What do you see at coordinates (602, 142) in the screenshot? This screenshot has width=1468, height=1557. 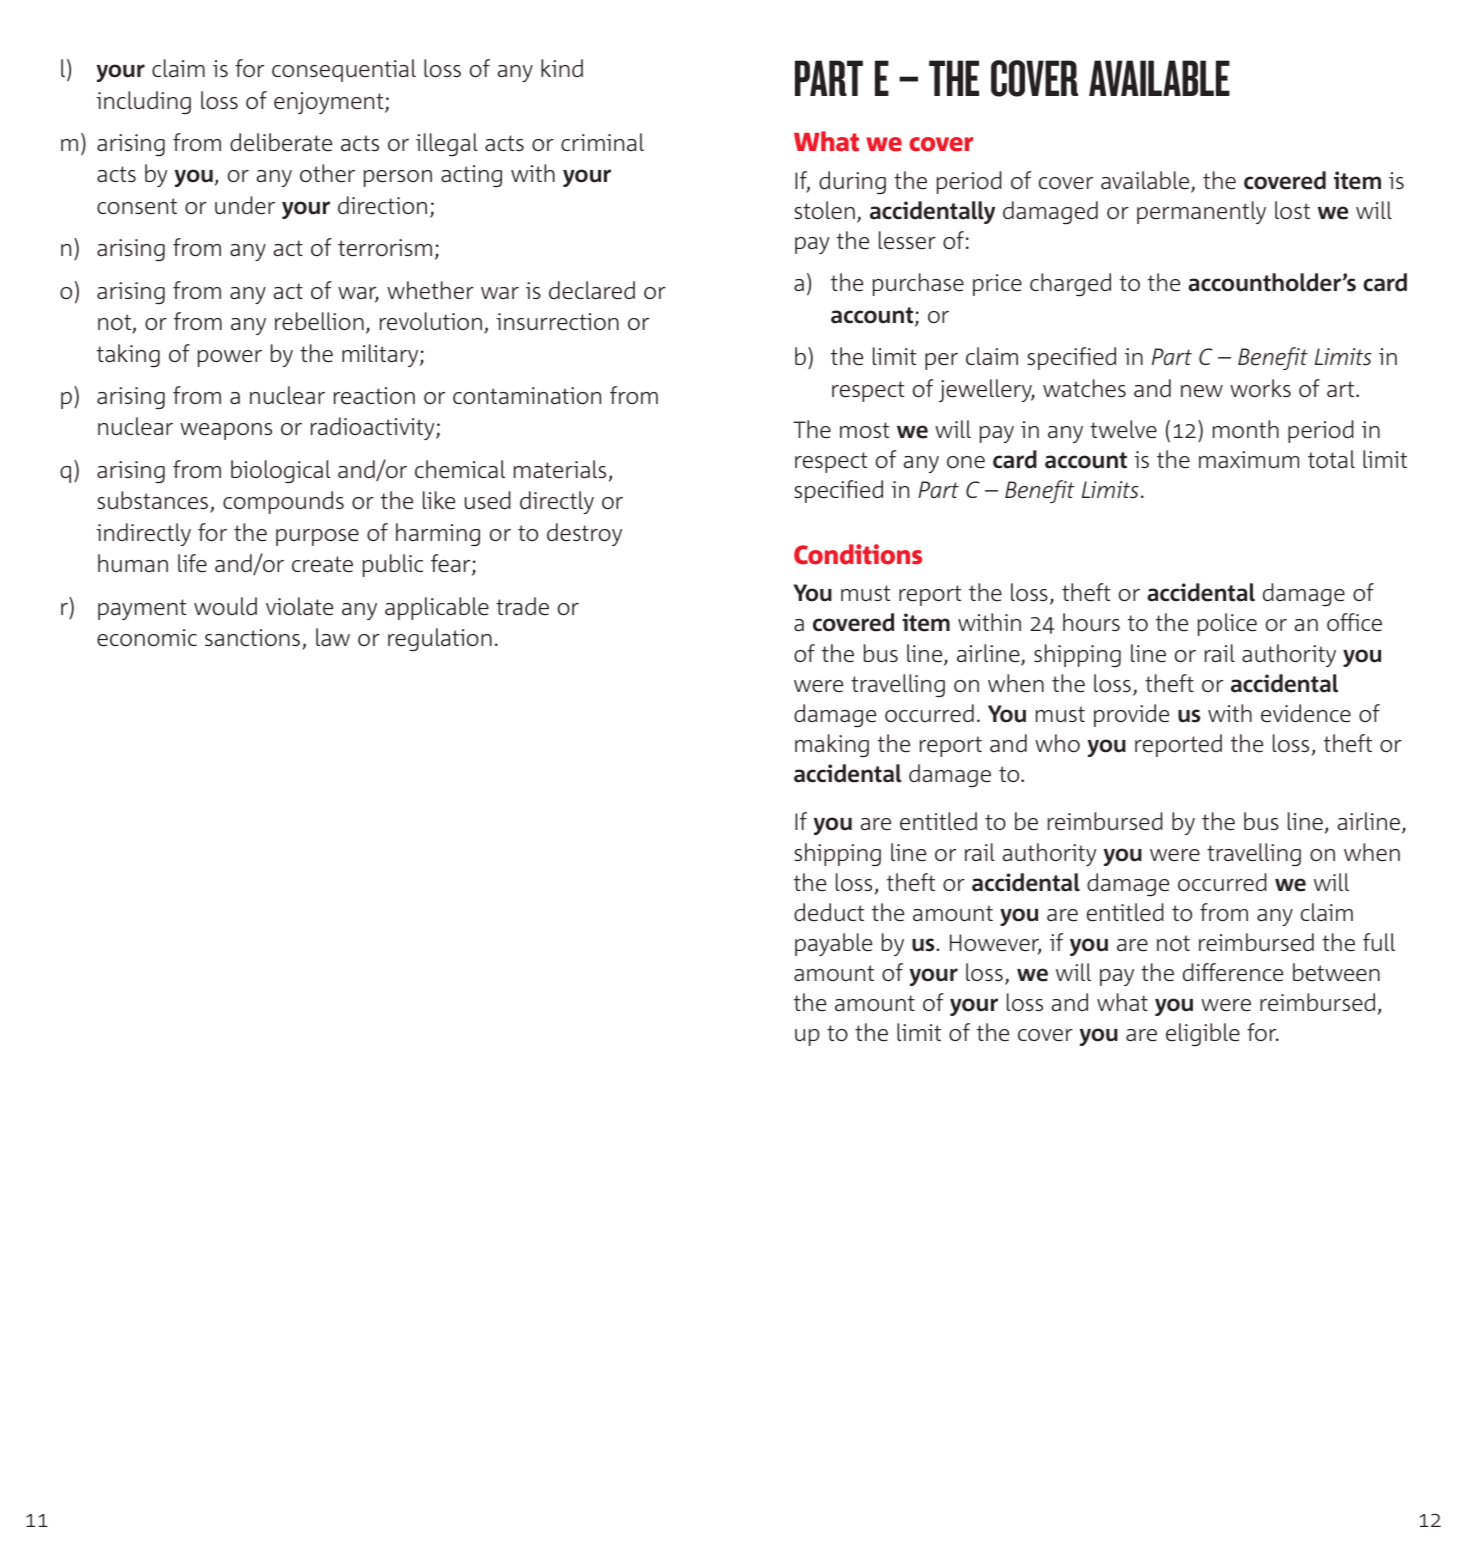 I see `criminal` at bounding box center [602, 142].
